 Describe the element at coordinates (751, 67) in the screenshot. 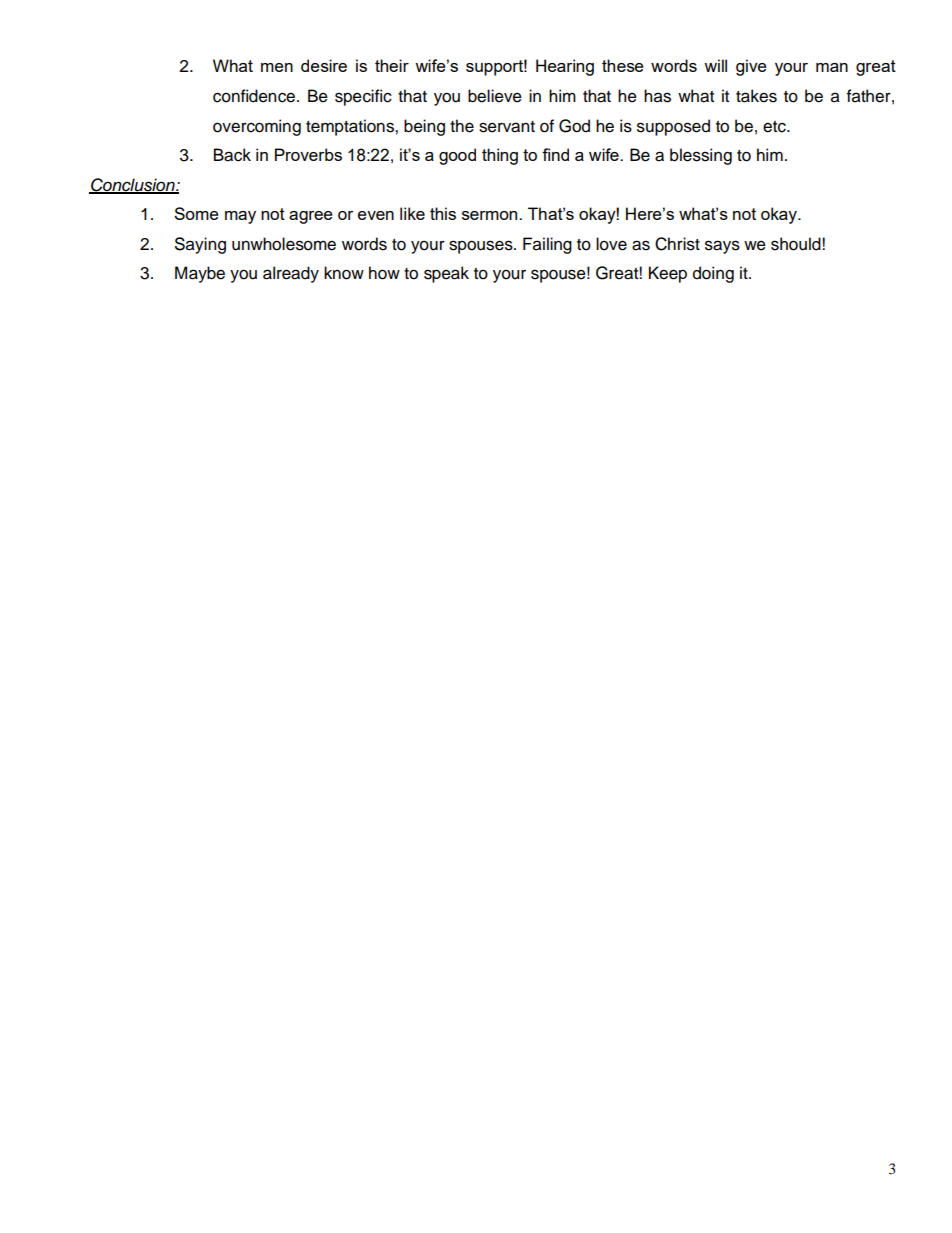

I see `give` at that location.
